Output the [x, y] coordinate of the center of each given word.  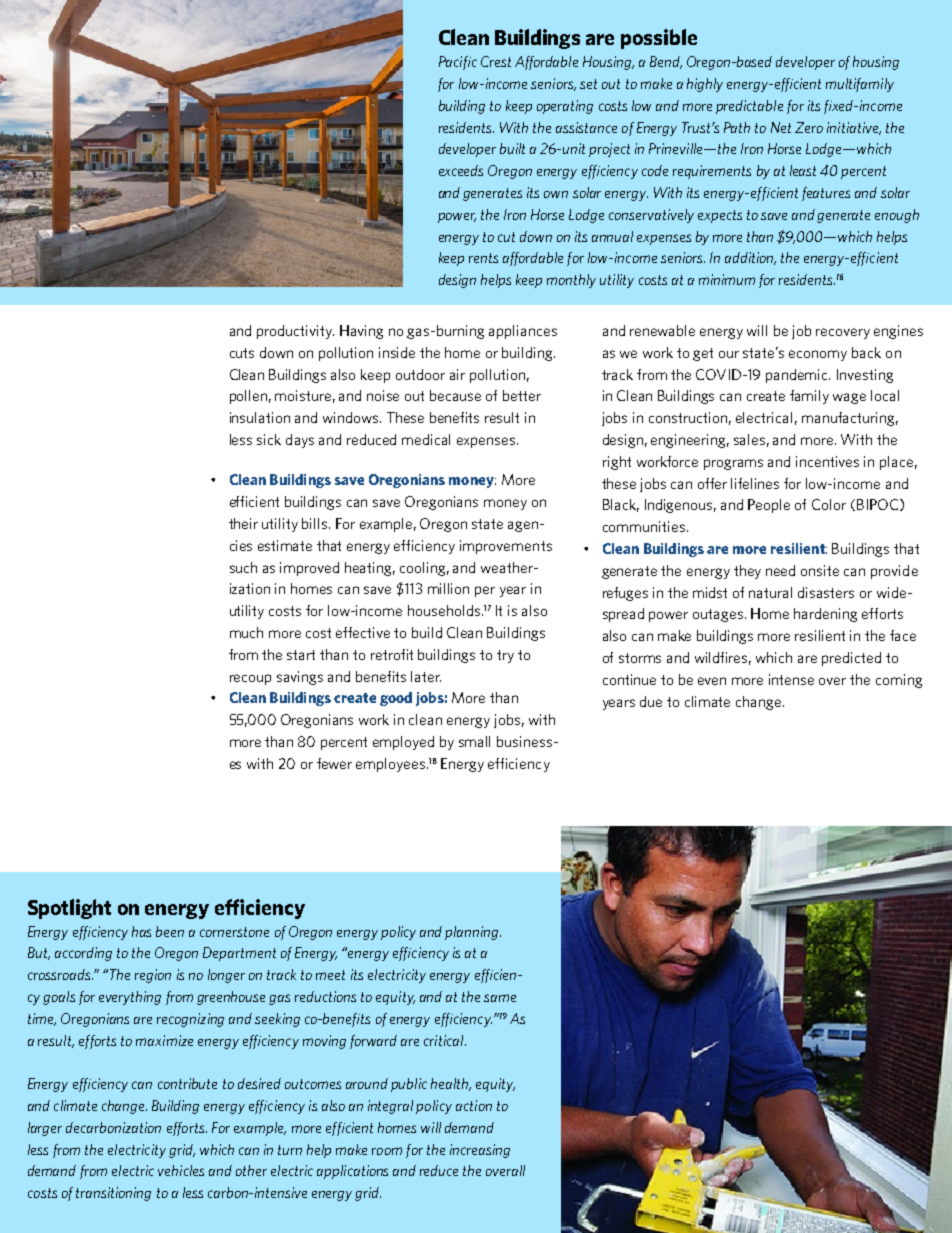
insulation [260, 417]
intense [791, 679]
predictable [749, 107]
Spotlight [69, 909]
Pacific [458, 63]
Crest [496, 61]
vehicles [181, 1170]
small [474, 741]
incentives [827, 461]
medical [426, 439]
